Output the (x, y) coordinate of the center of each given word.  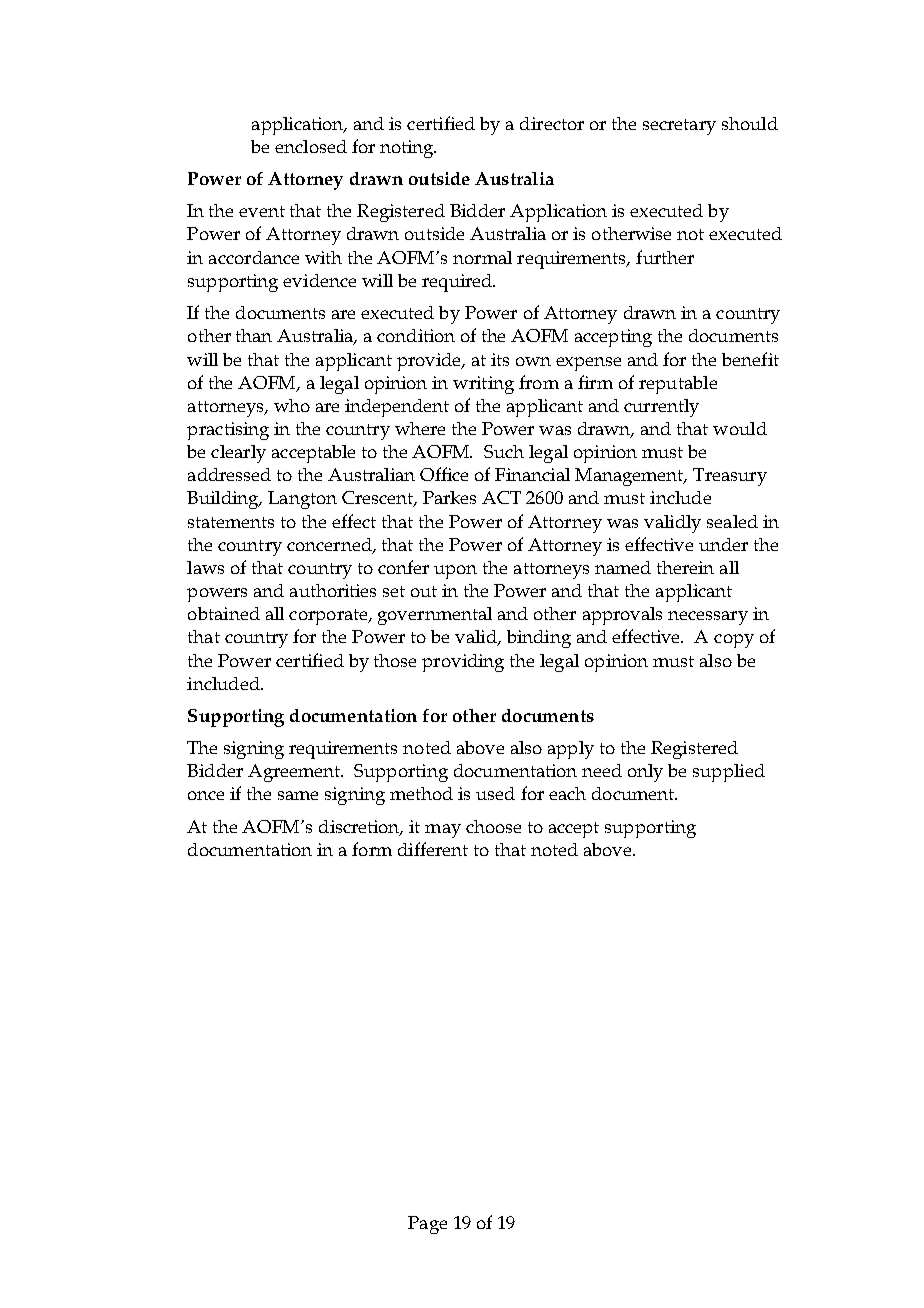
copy (734, 641)
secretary (679, 127)
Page (427, 1225)
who (292, 405)
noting (408, 149)
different (433, 849)
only (645, 773)
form (372, 849)
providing (463, 663)
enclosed (311, 146)
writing (483, 385)
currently (661, 408)
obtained (224, 613)
